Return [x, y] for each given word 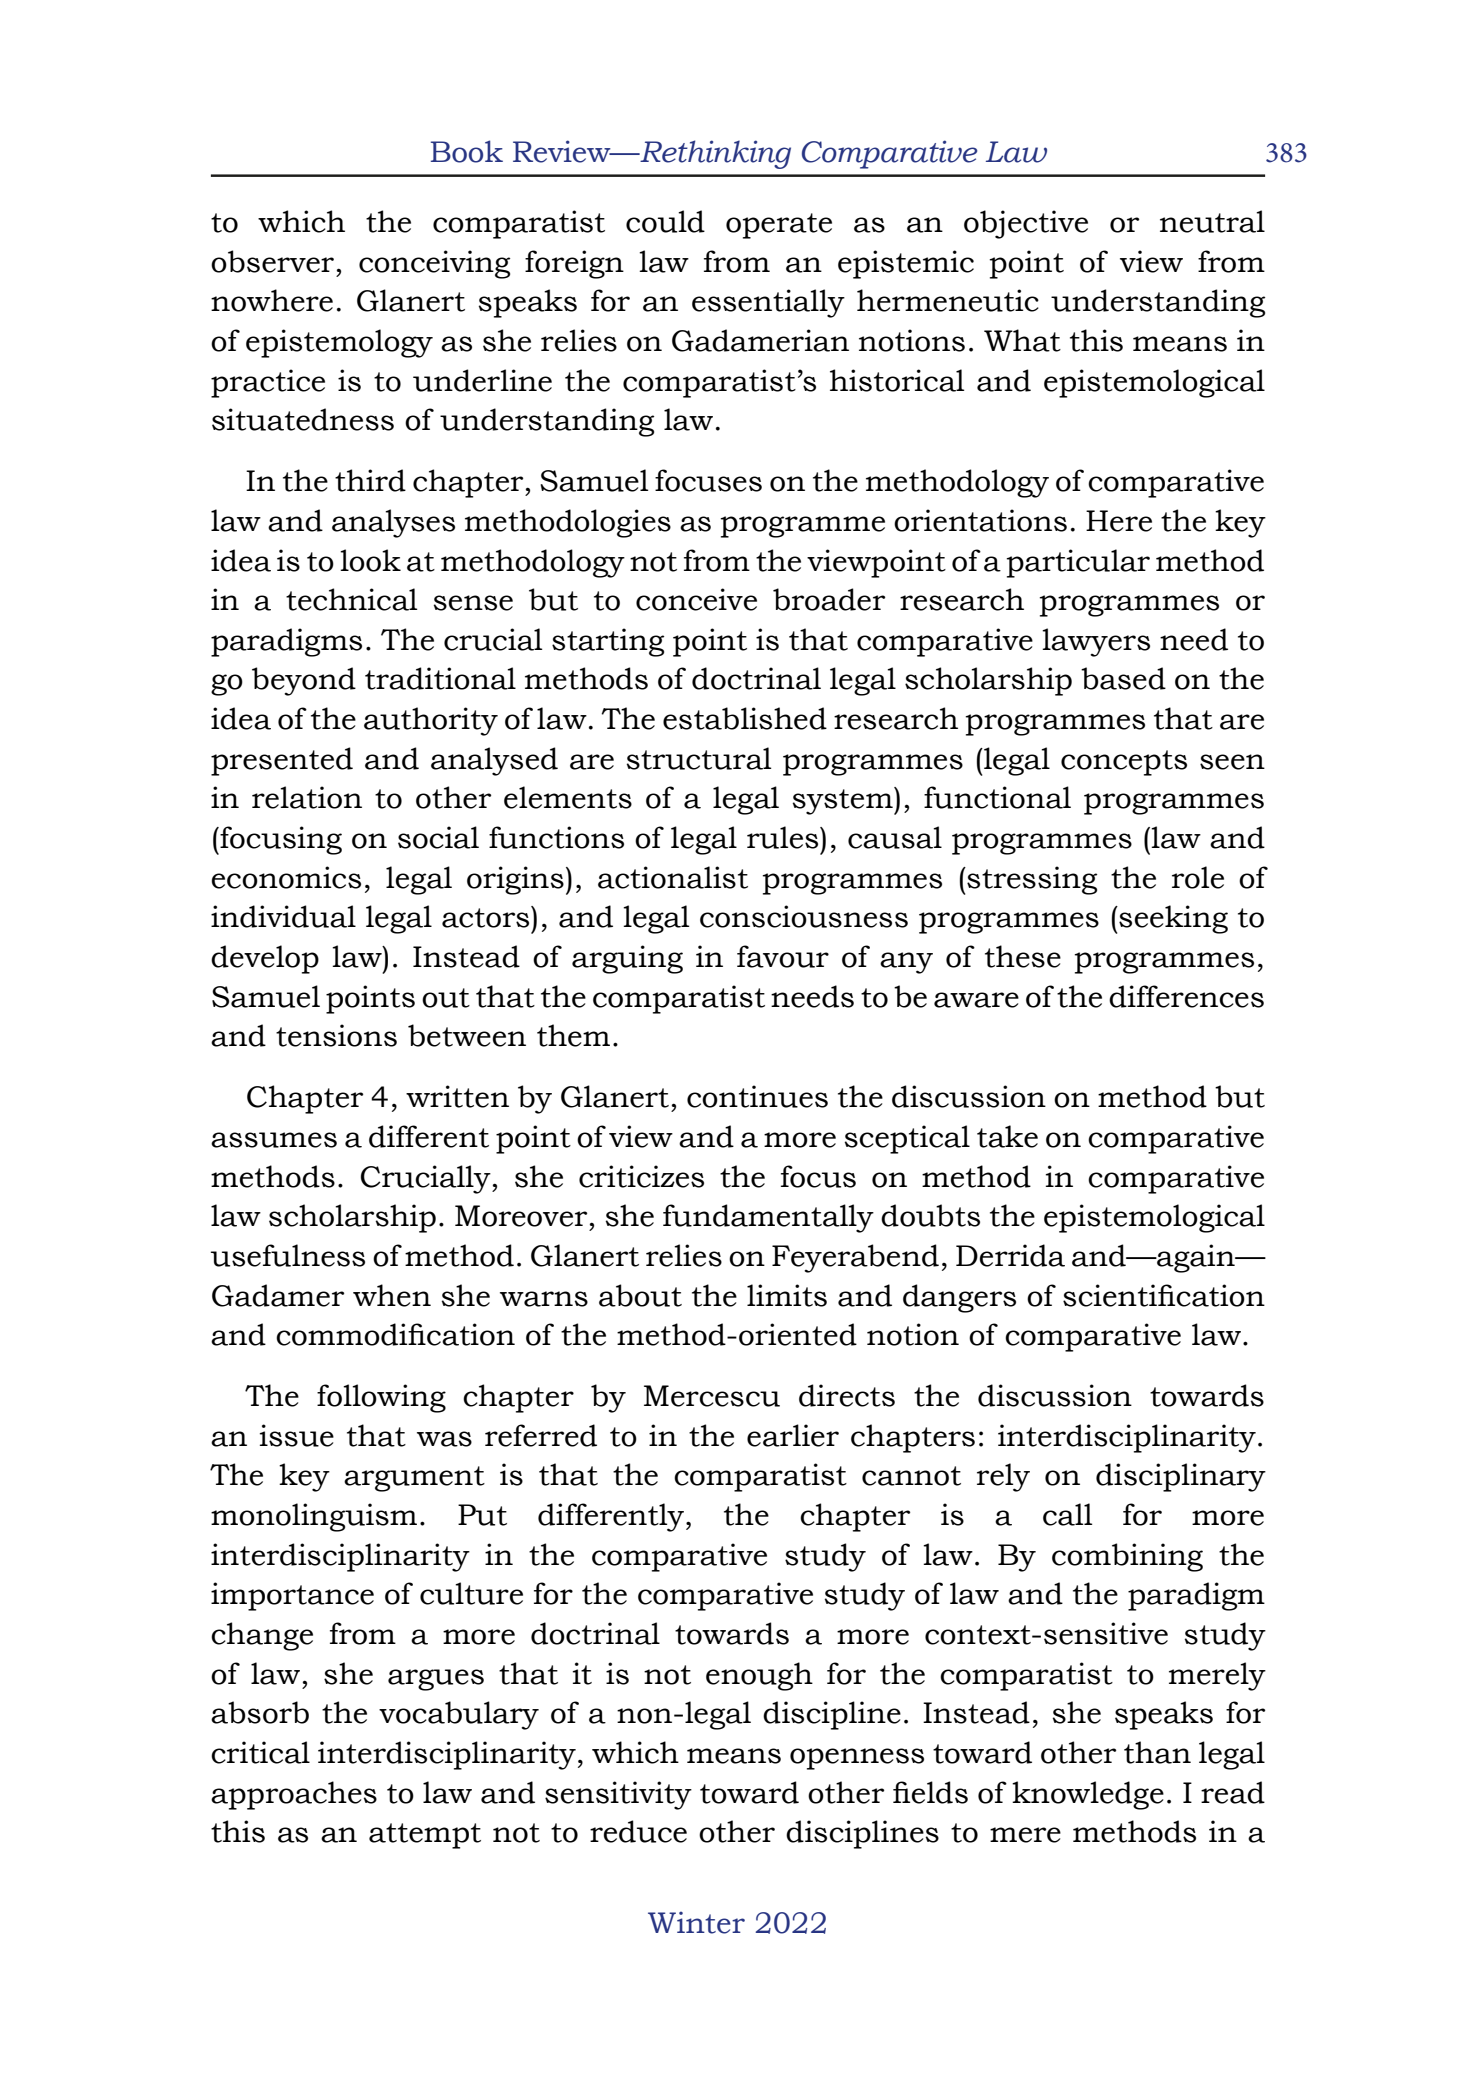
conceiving [434, 264]
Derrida [1010, 1255]
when [392, 1295]
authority [431, 721]
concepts [1124, 763]
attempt [425, 1836]
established [745, 718]
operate [779, 226]
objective [1026, 224]
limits [787, 1295]
